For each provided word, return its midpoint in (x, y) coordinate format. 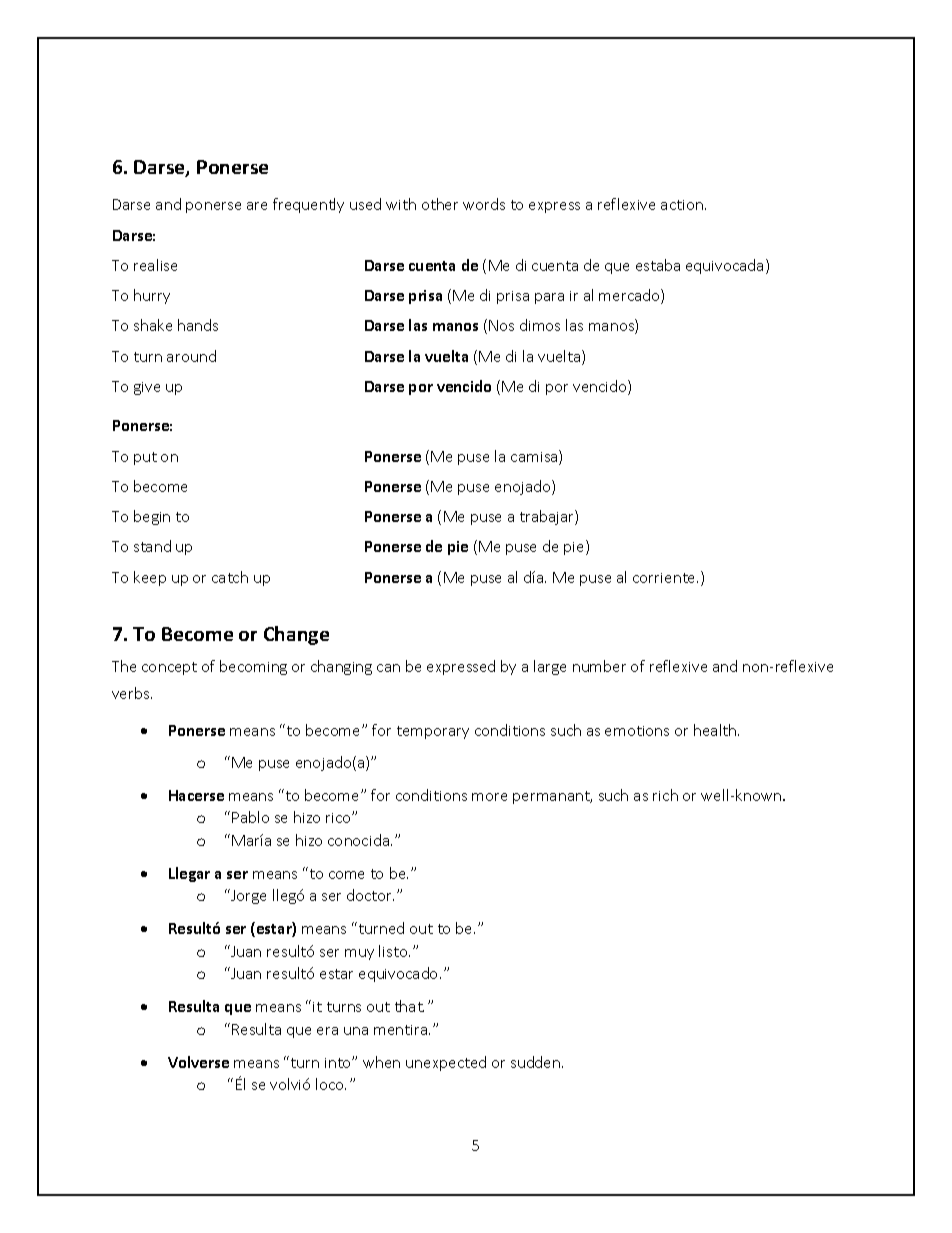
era (327, 1031)
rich (665, 795)
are (257, 206)
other (440, 204)
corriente (665, 578)
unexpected (446, 1063)
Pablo (250, 817)
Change (296, 635)
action (682, 205)
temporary (433, 732)
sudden (537, 1062)
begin (152, 517)
